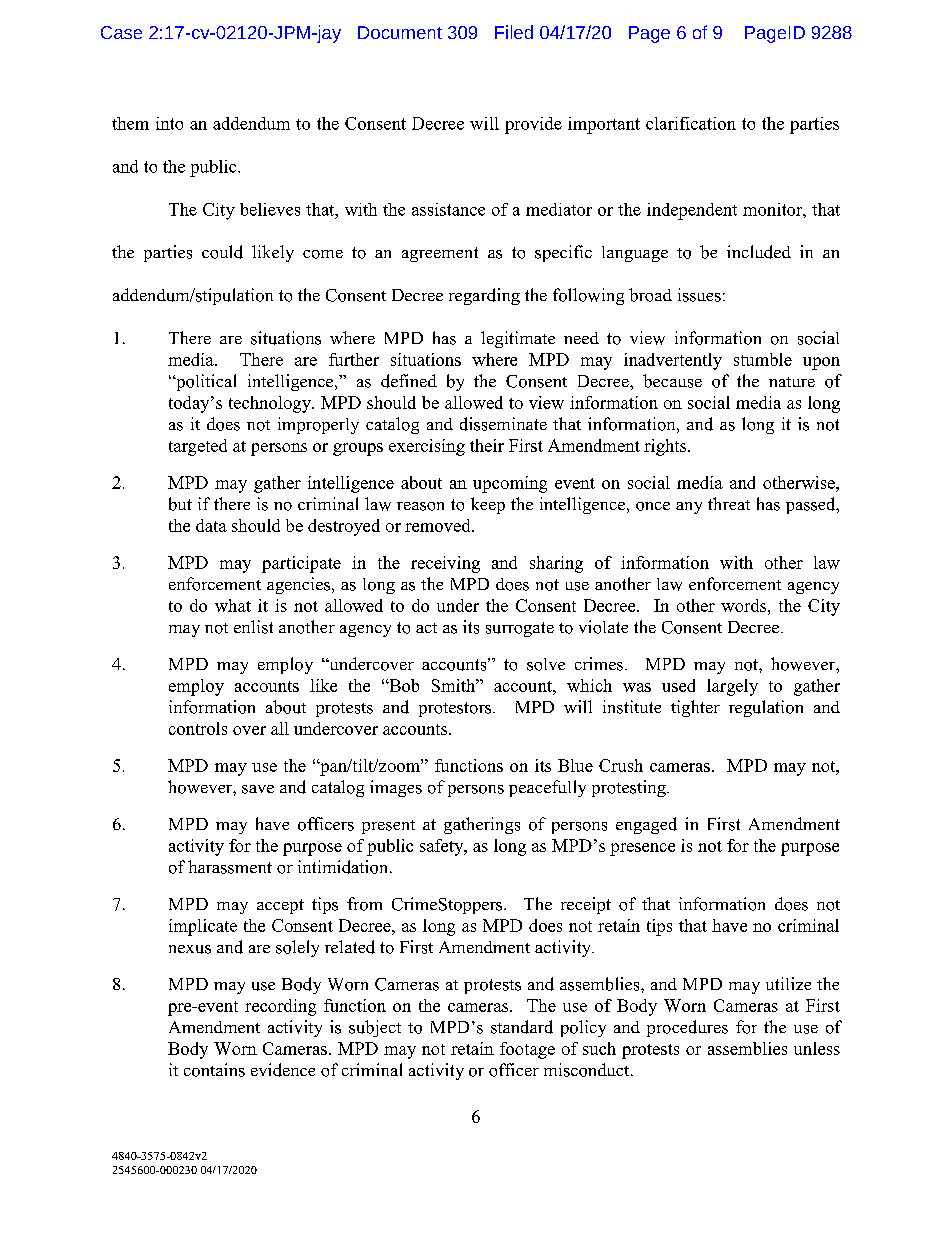  I want to click on standard, so click(522, 1027).
